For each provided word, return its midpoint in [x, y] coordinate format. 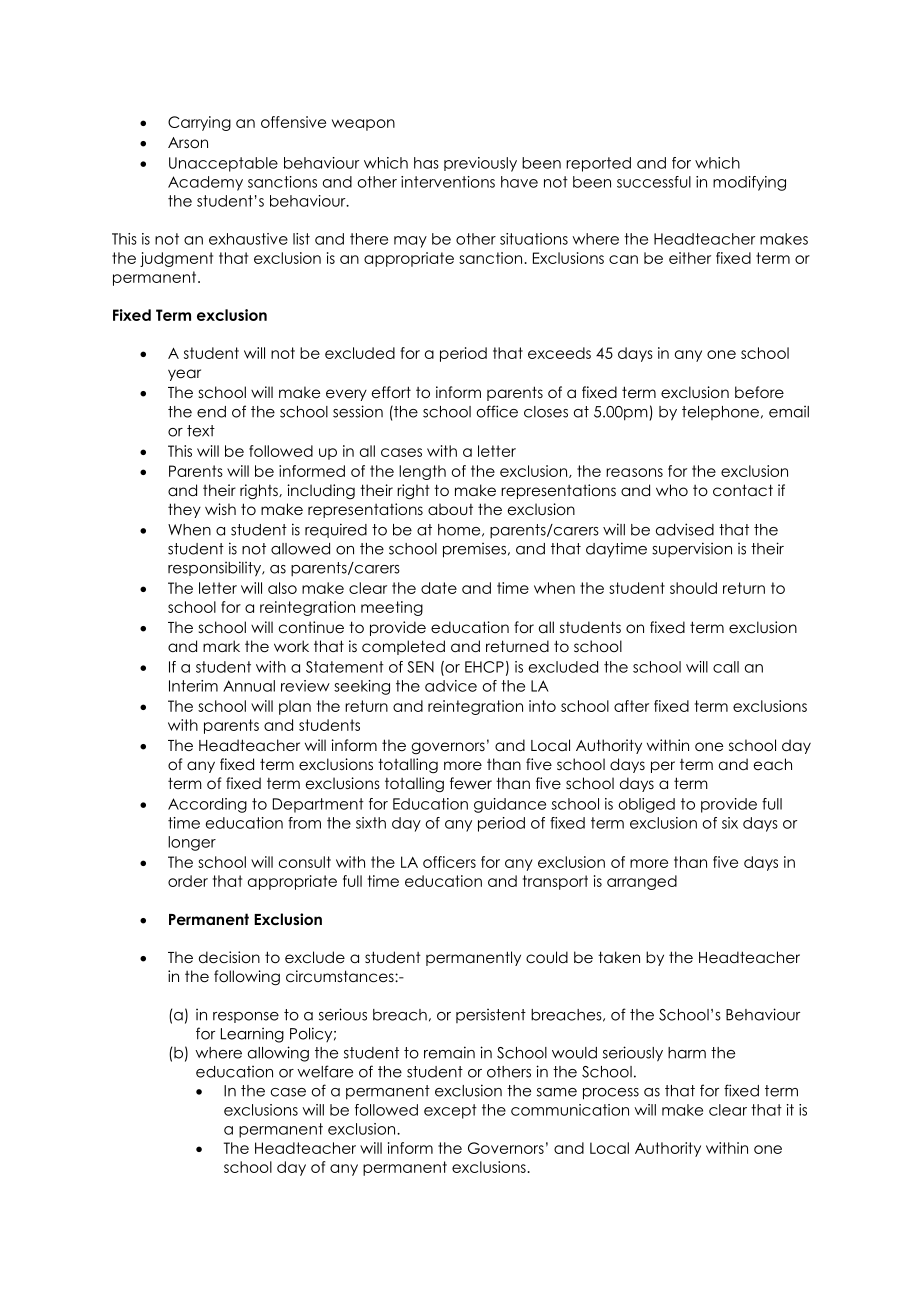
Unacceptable [223, 164]
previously [480, 164]
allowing [278, 1054]
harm [687, 1053]
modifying [749, 183]
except [450, 1111]
